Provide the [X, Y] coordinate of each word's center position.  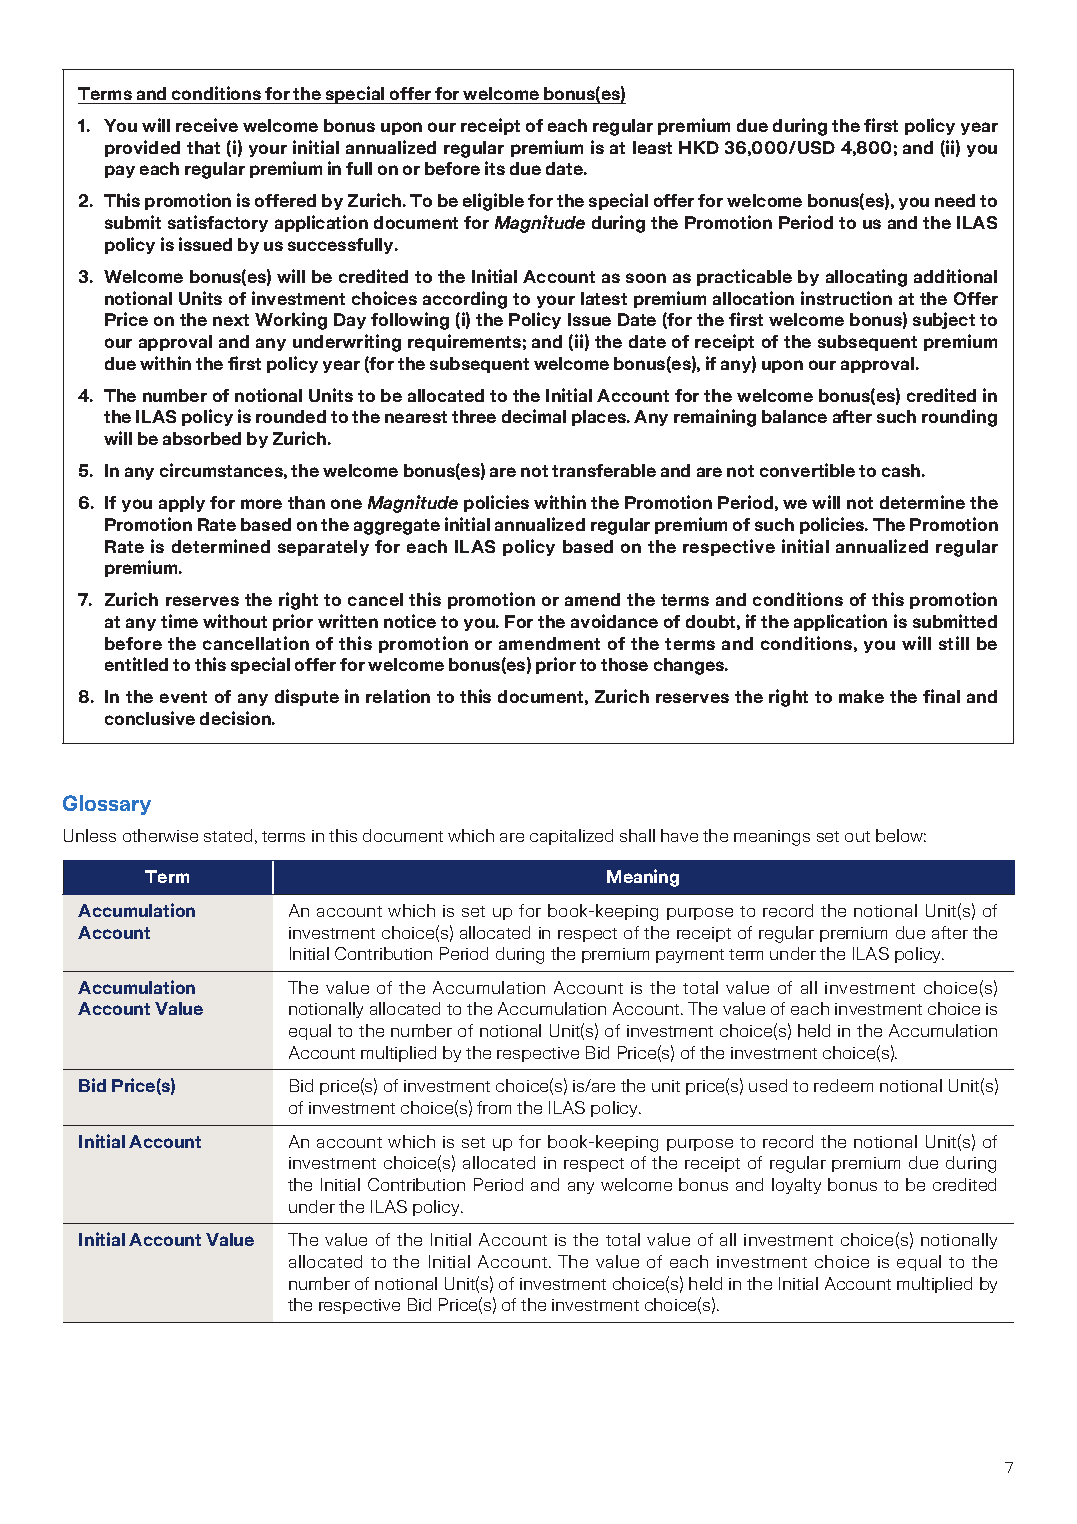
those [624, 664]
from [494, 1107]
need [955, 200]
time [179, 621]
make [861, 696]
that [203, 147]
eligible [493, 202]
